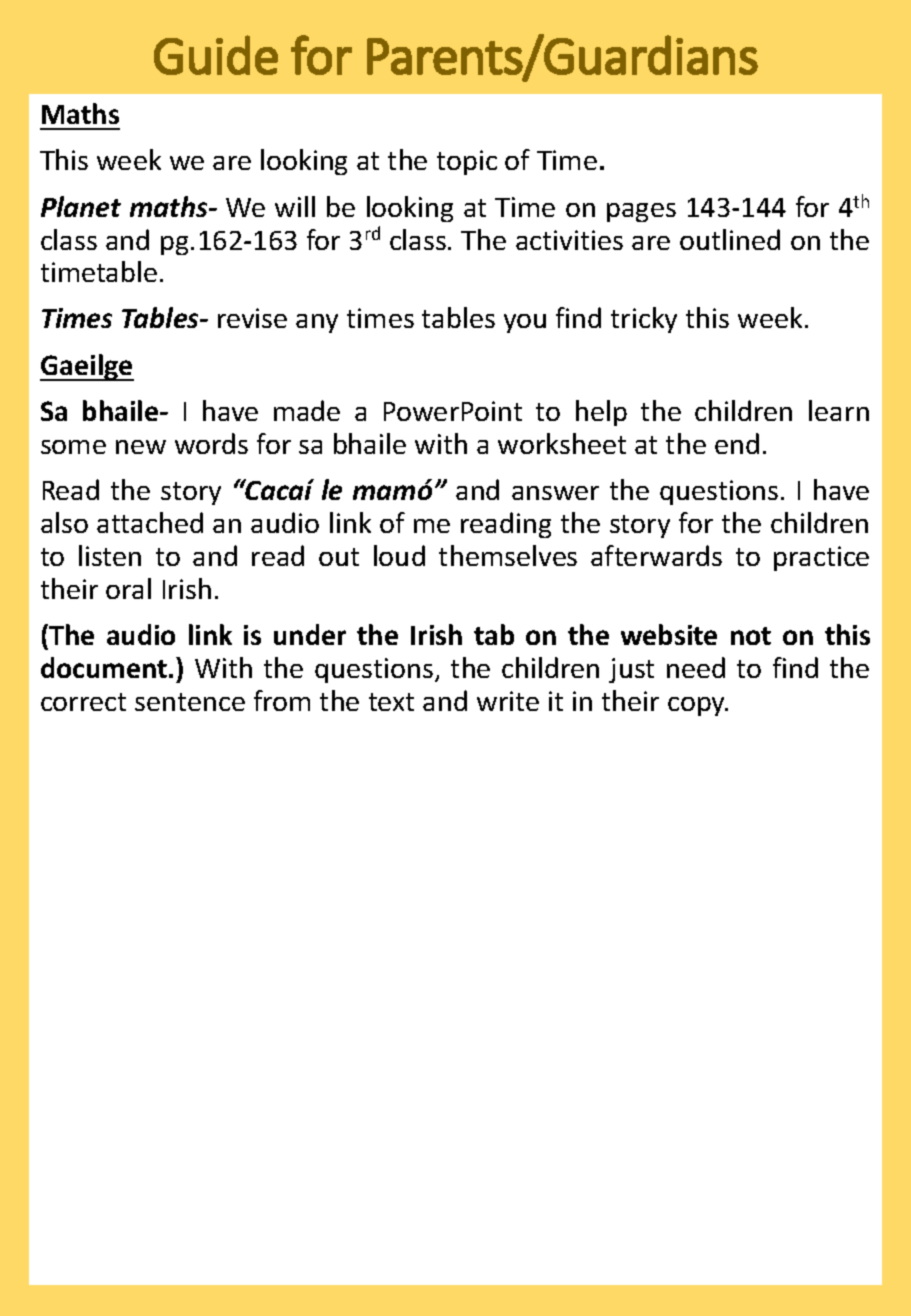 The image size is (911, 1316). What do you see at coordinates (141, 447) in the page?
I see `new` at bounding box center [141, 447].
